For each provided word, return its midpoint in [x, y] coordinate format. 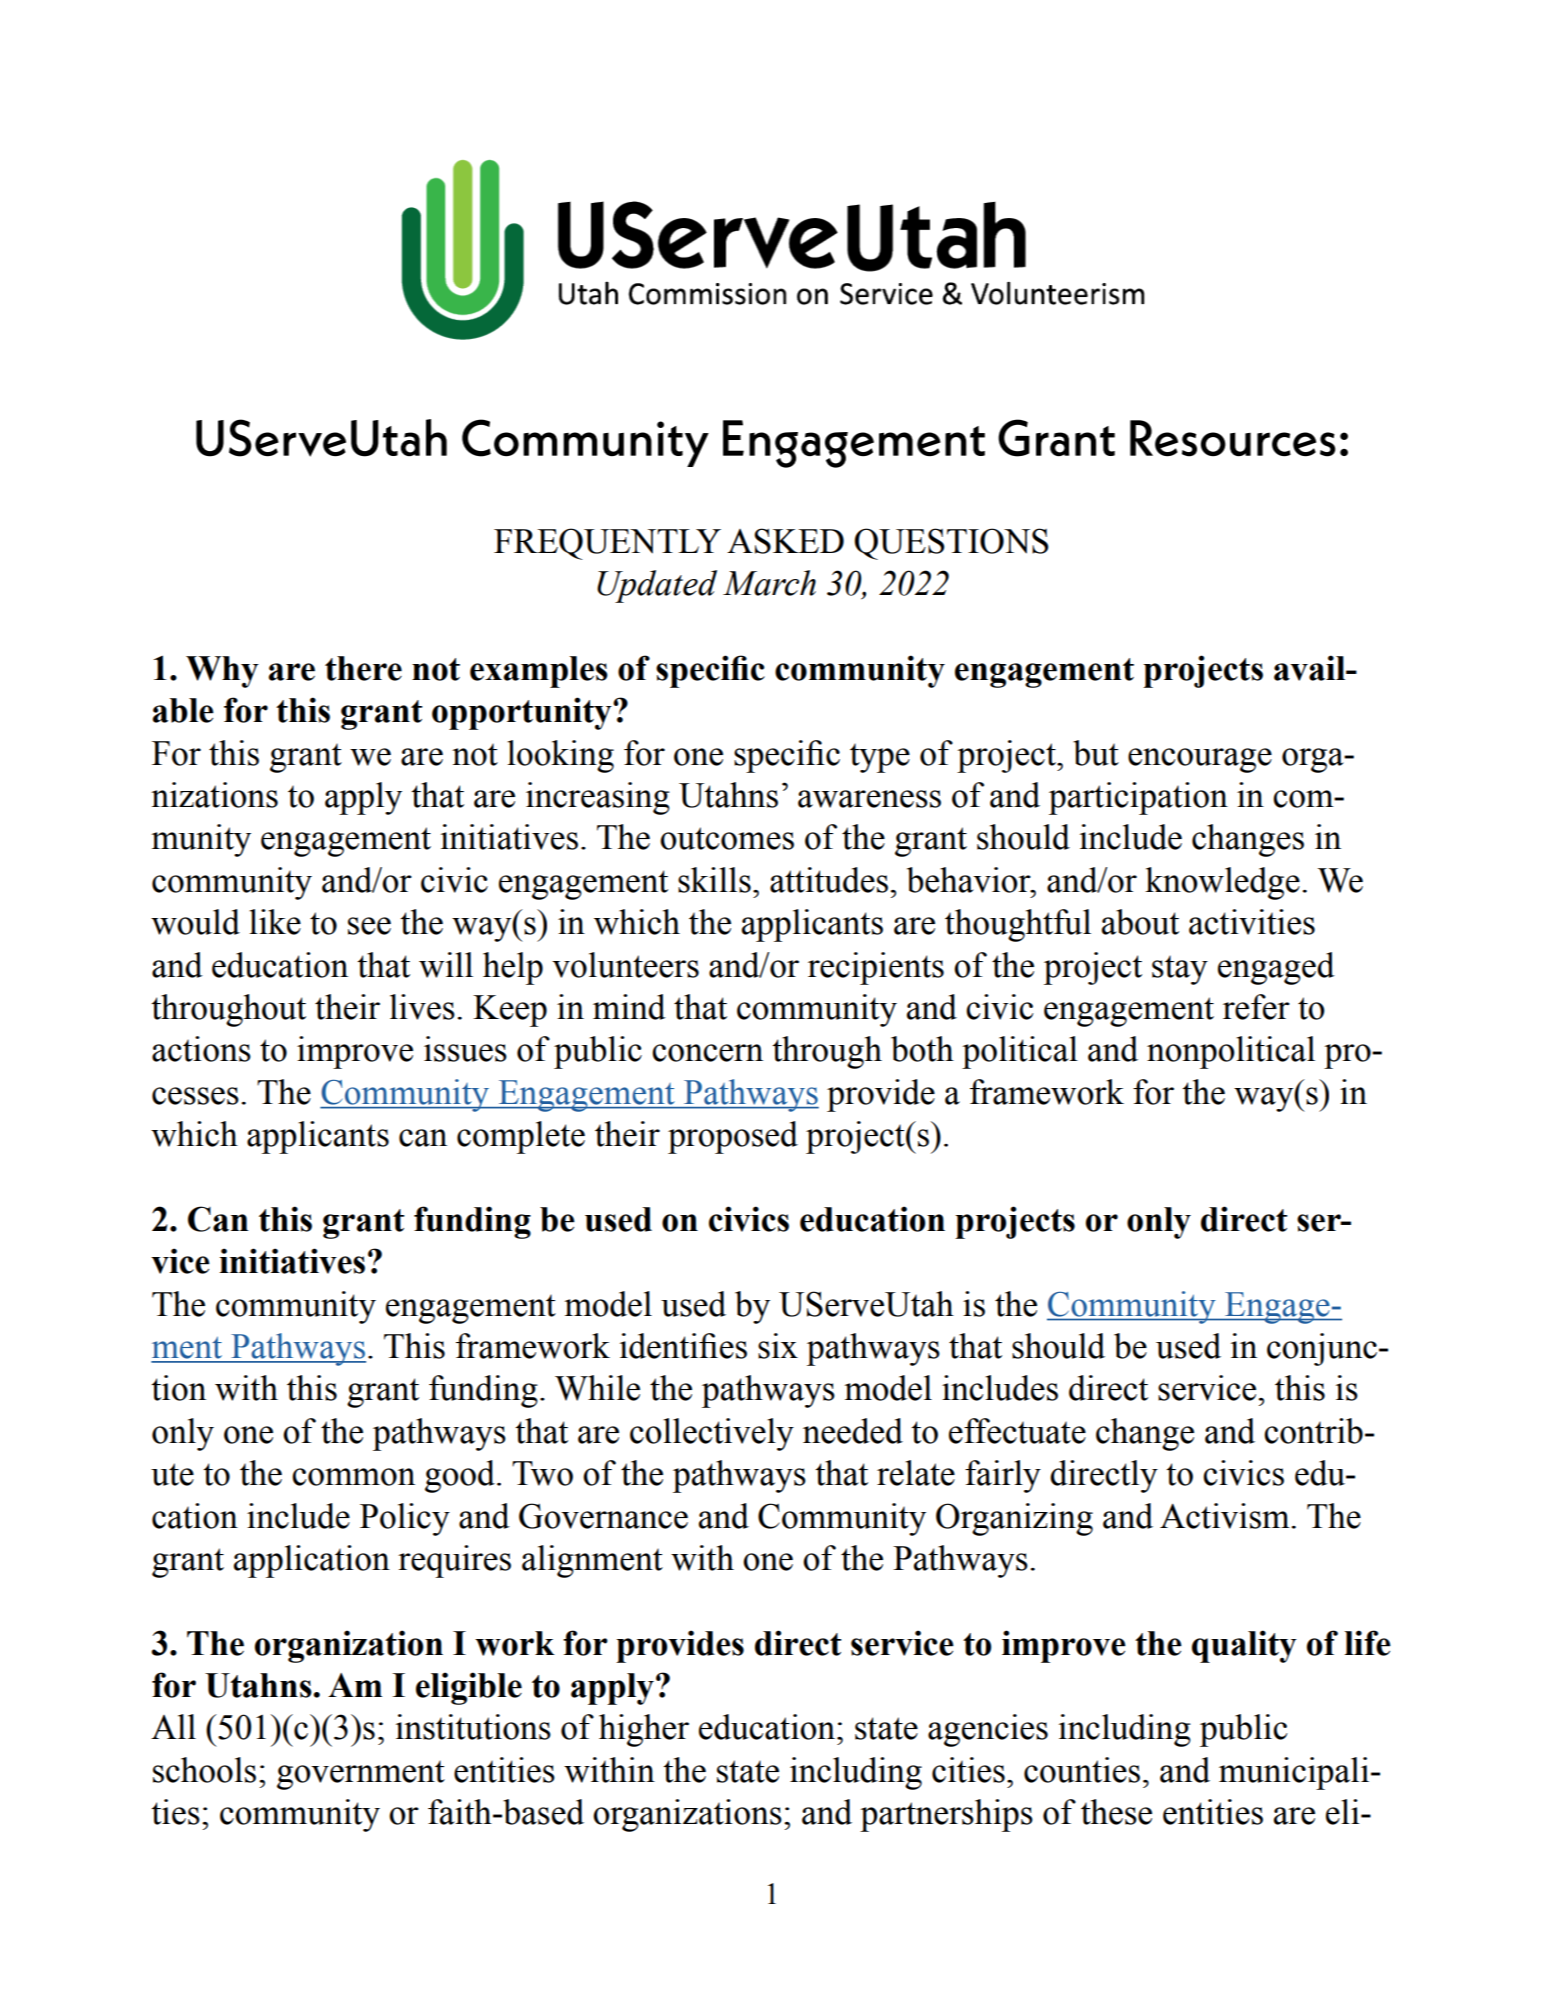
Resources [1232, 438]
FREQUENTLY [607, 544]
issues [465, 1049]
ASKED [785, 541]
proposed [733, 1137]
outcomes [727, 838]
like [275, 922]
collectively [712, 1434]
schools [204, 1770]
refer [1256, 1007]
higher [644, 1730]
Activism [1226, 1516]
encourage [1200, 760]
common [353, 1477]
